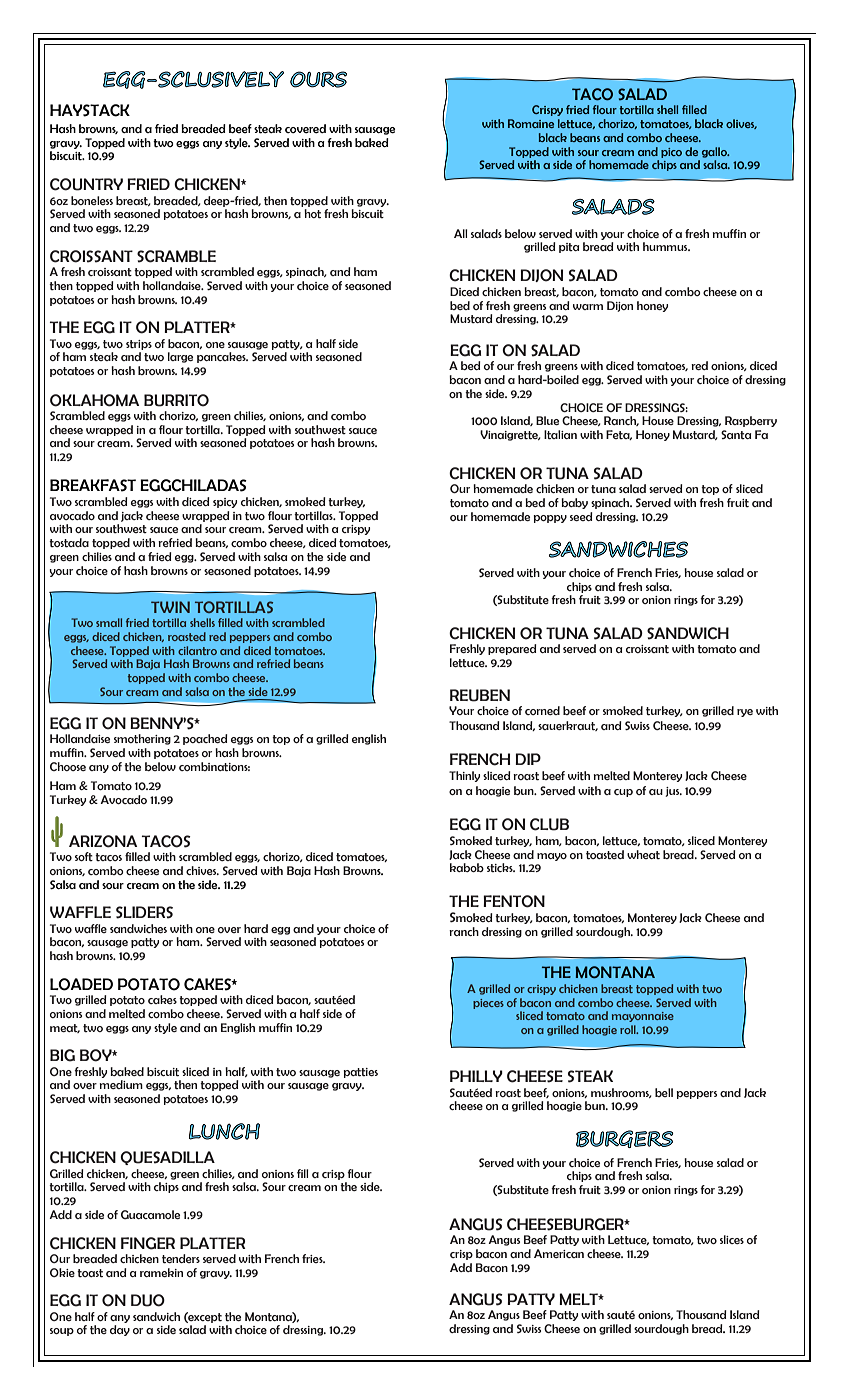 The image size is (849, 1400). I want to click on hot, so click(312, 214).
